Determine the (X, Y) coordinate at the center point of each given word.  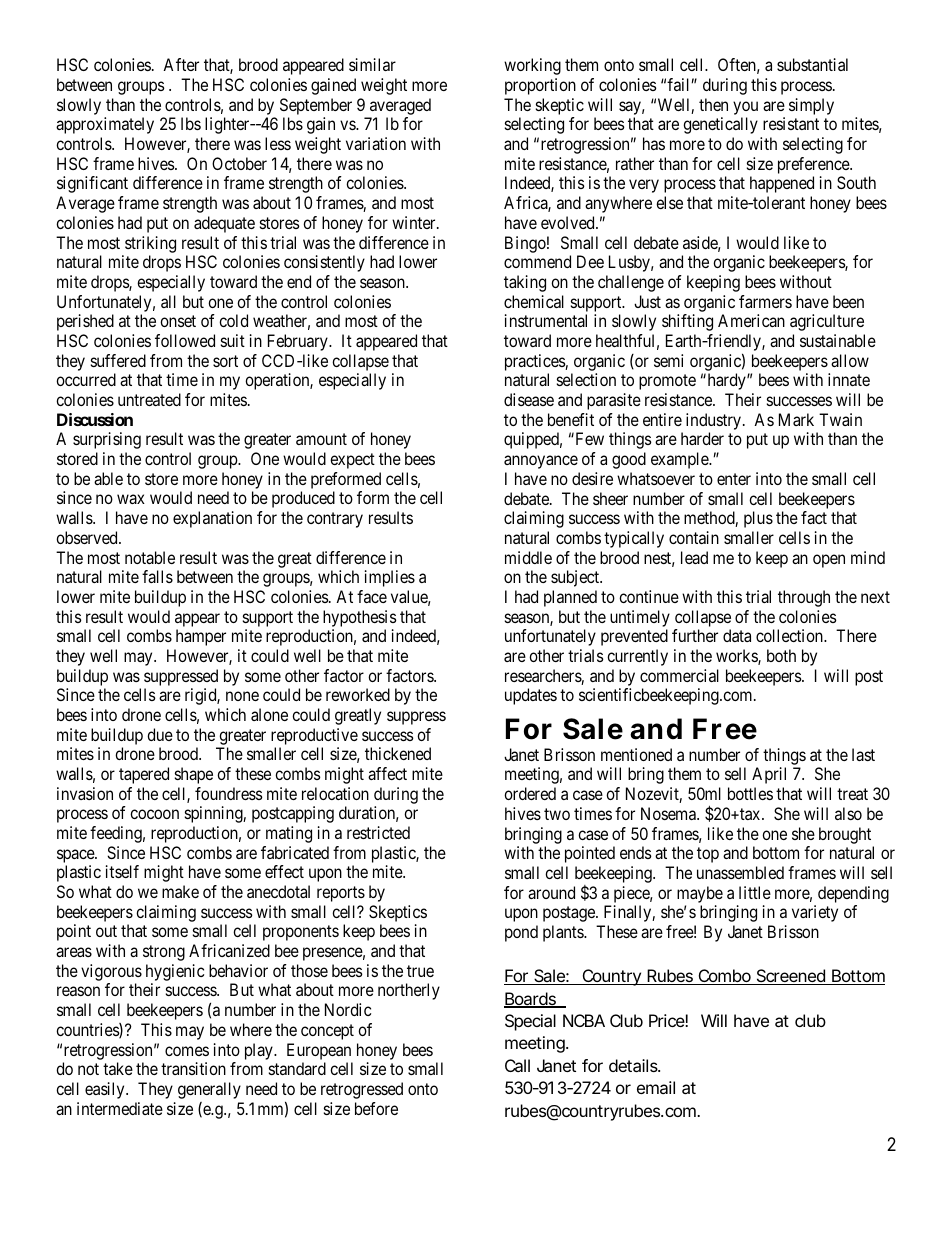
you (745, 108)
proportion (540, 86)
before (376, 1108)
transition (193, 1068)
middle (528, 557)
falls (157, 576)
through (804, 598)
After (181, 64)
